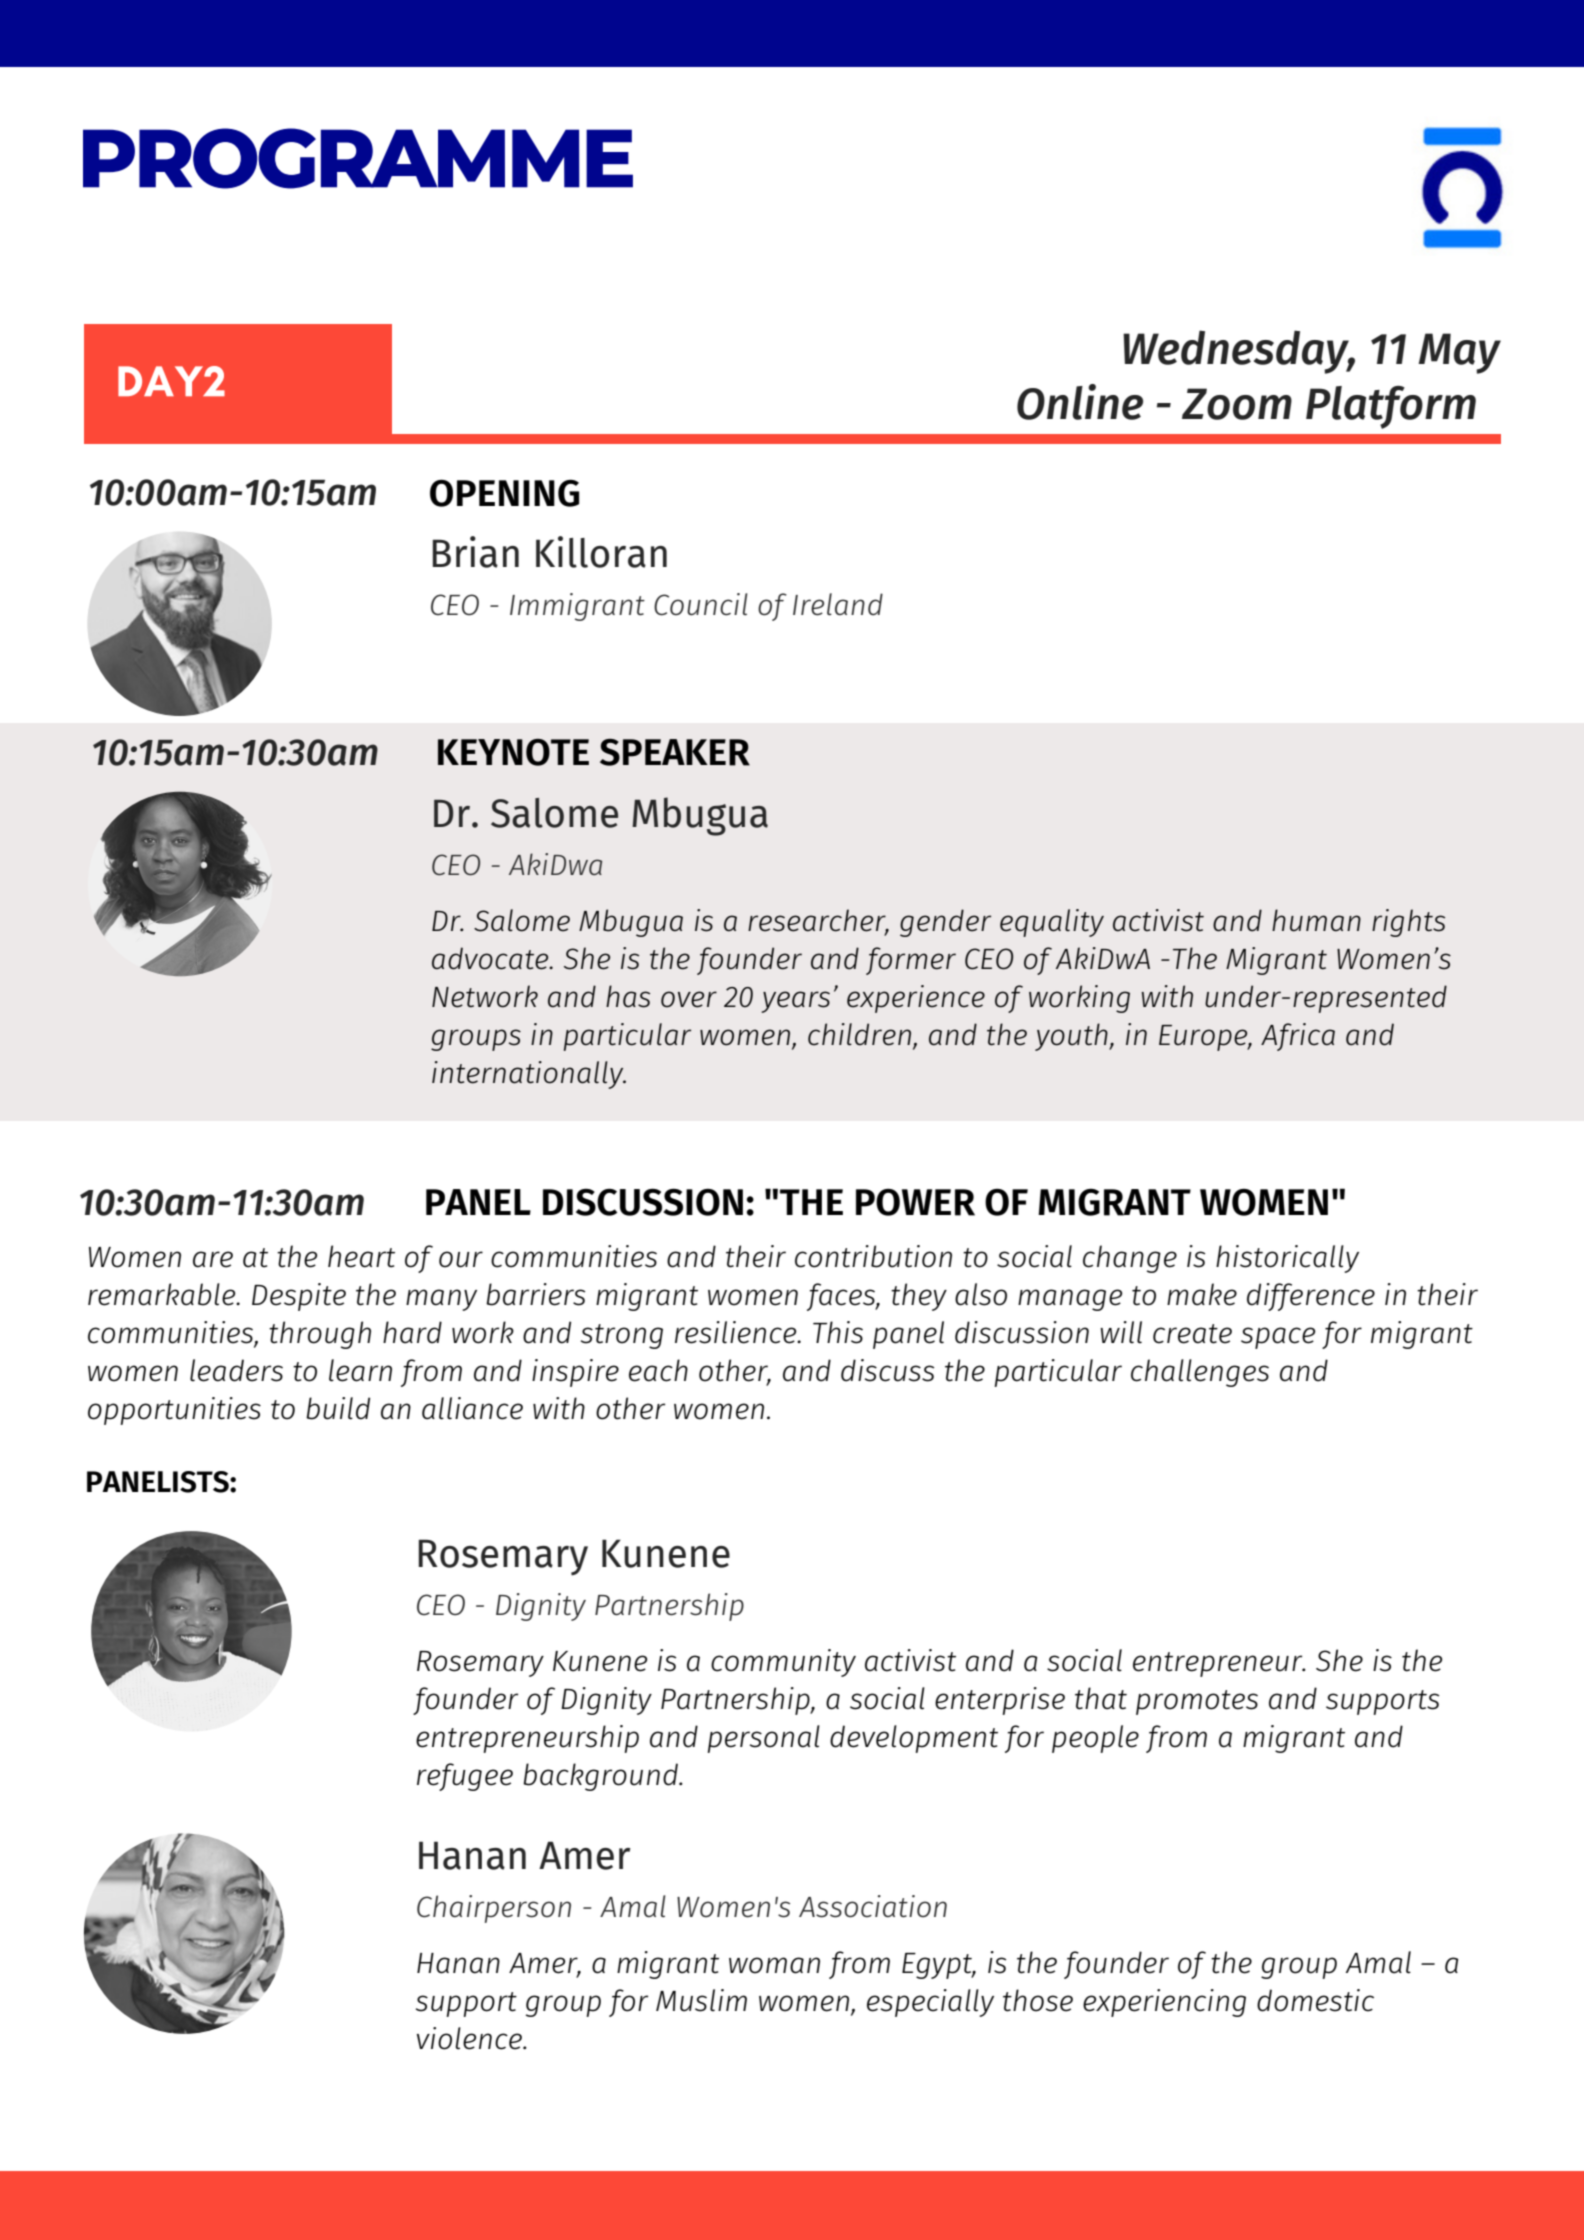  What do you see at coordinates (338, 1408) in the document?
I see `build` at bounding box center [338, 1408].
